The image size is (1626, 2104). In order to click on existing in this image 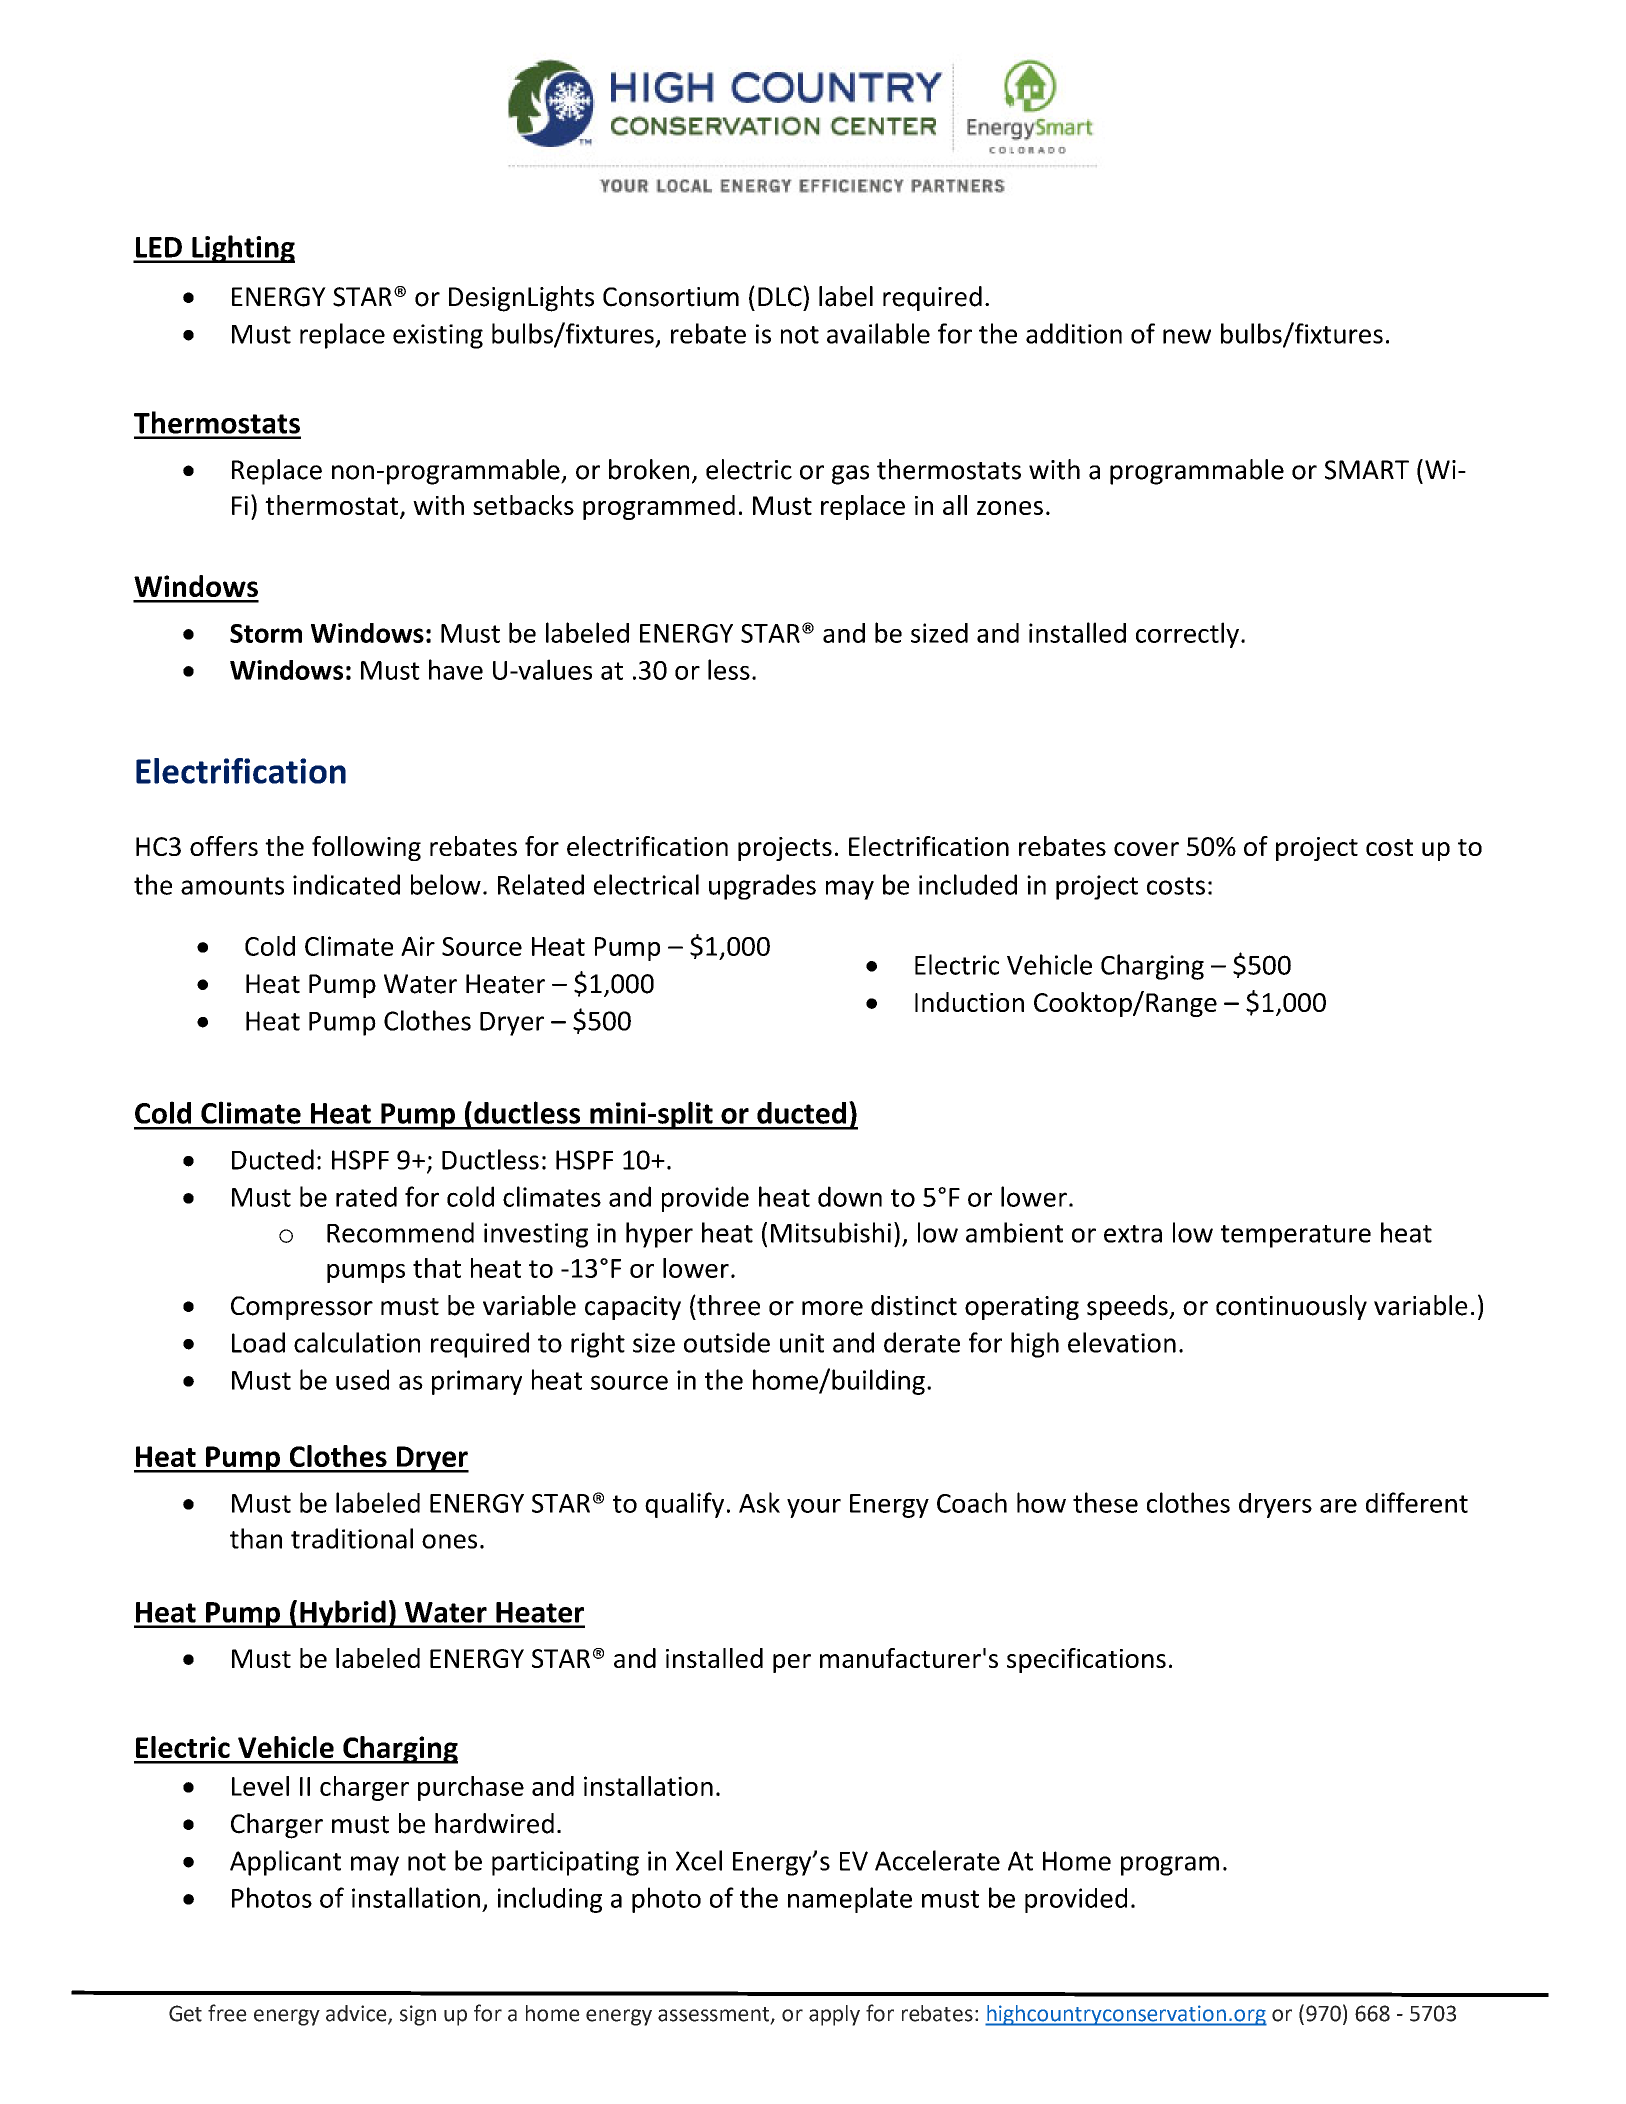, I will do `click(438, 336)`.
